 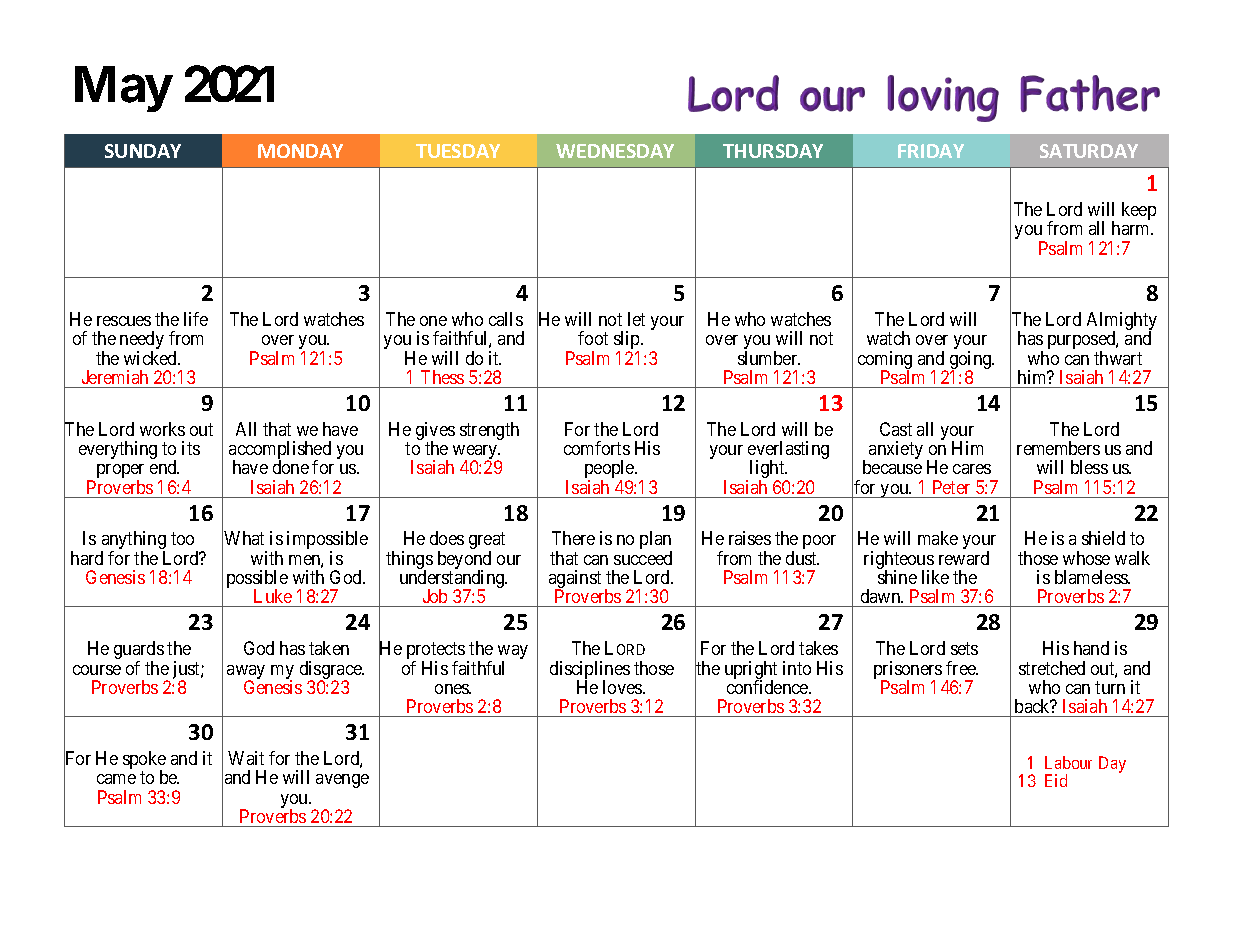 I want to click on Wait, so click(x=246, y=758).
